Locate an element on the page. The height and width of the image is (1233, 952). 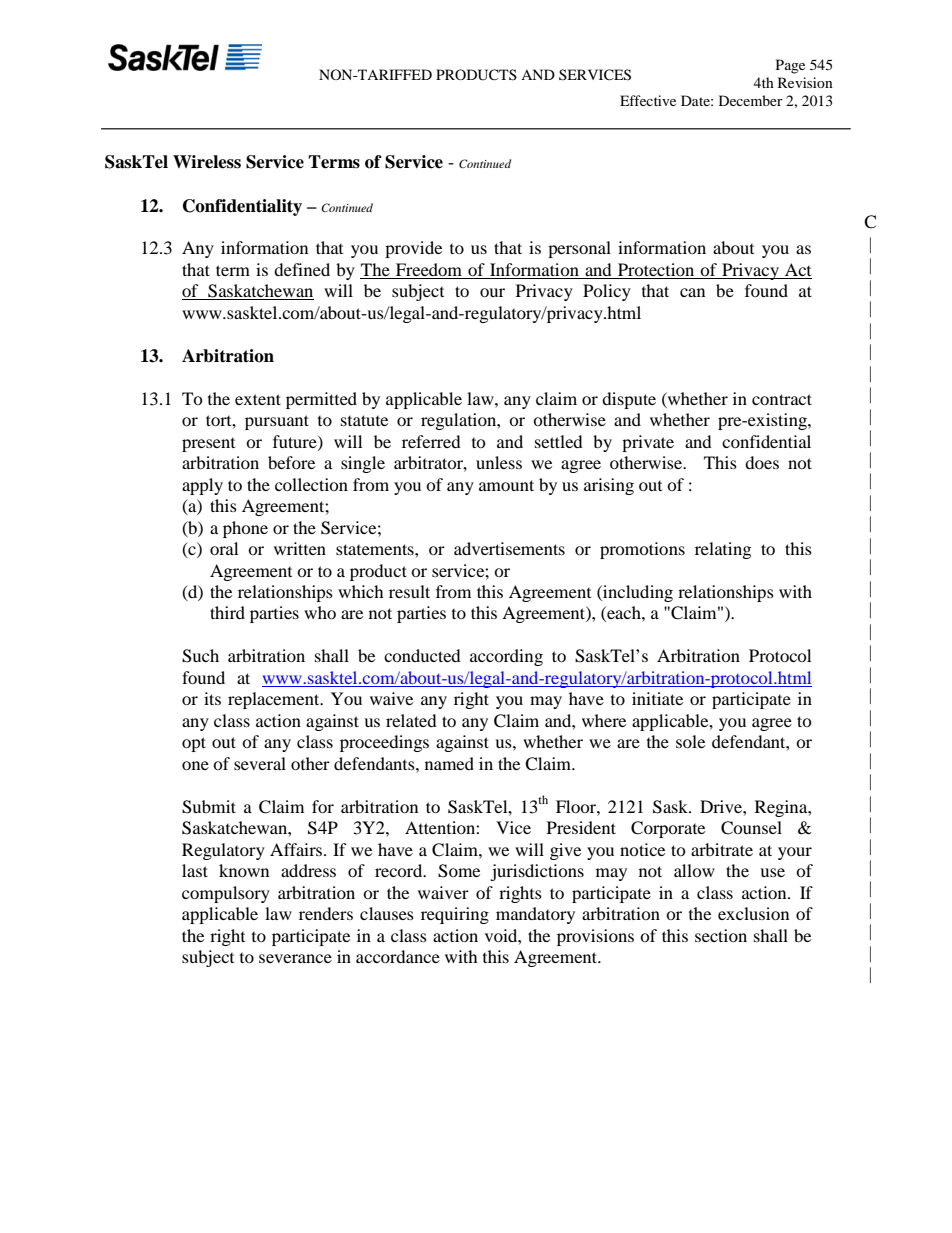
Wireless is located at coordinates (207, 162).
